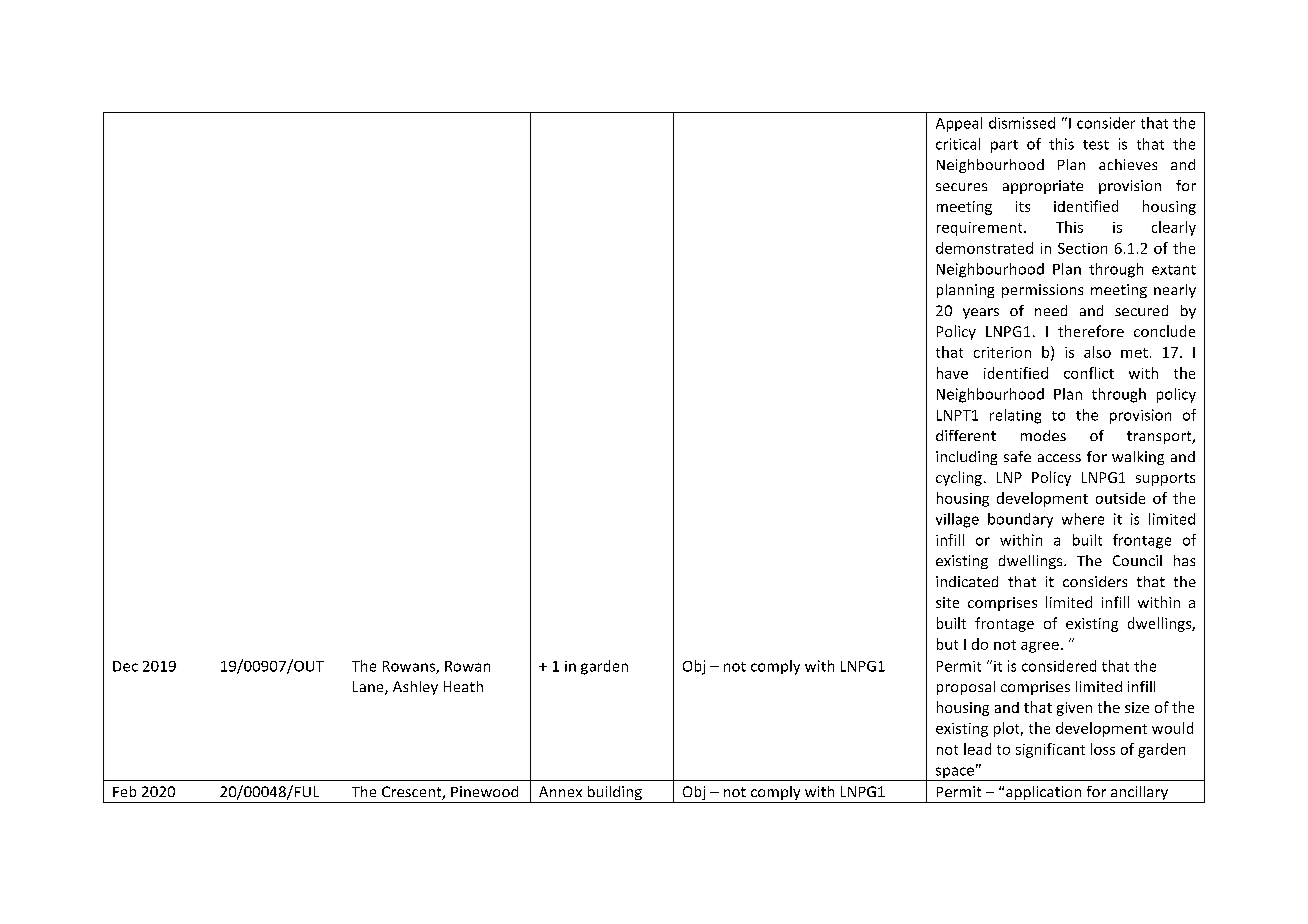  Describe the element at coordinates (124, 791) in the image. I see `Feb` at that location.
